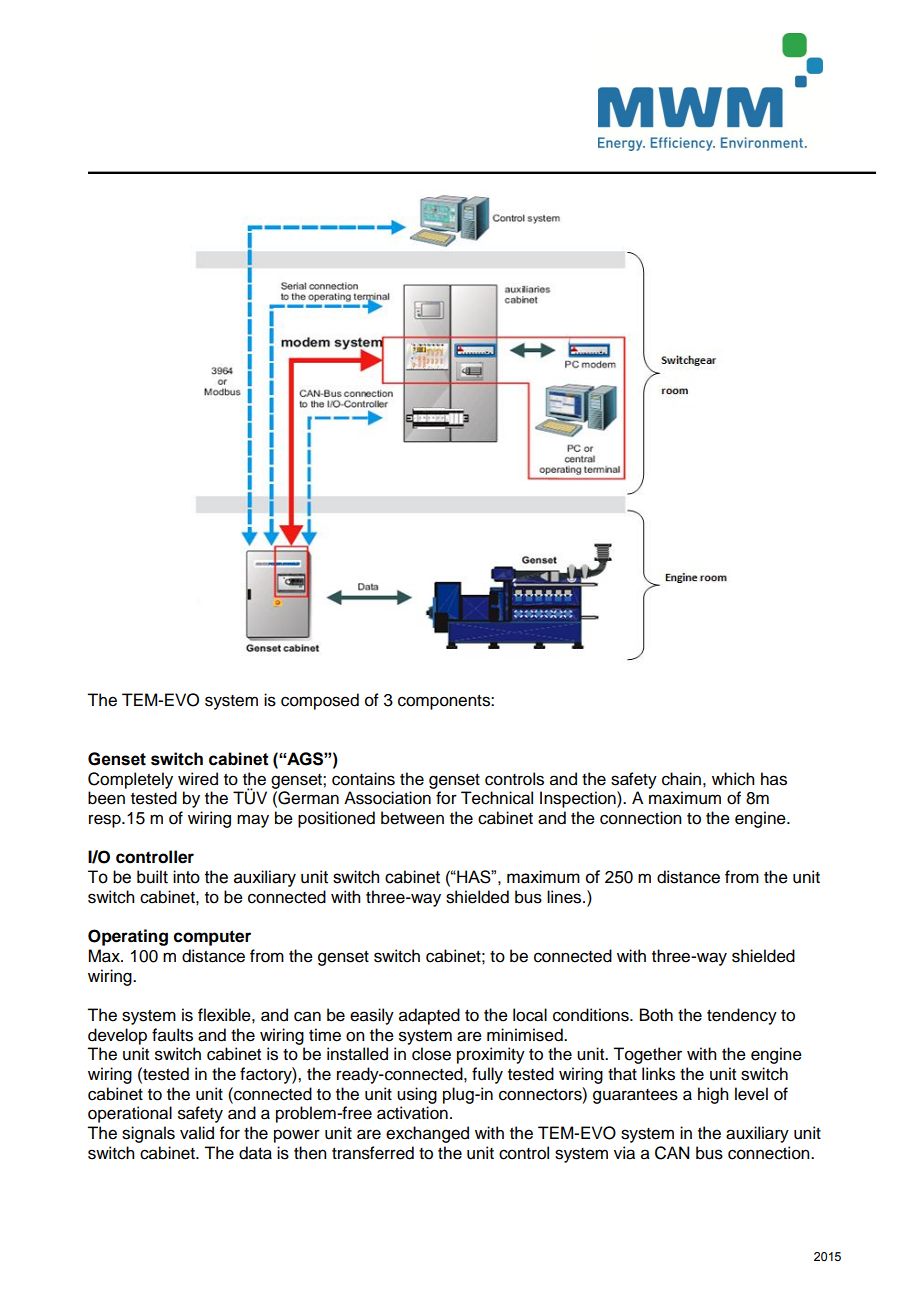 The image size is (924, 1309). What do you see at coordinates (565, 897) in the screenshot?
I see `lines` at bounding box center [565, 897].
